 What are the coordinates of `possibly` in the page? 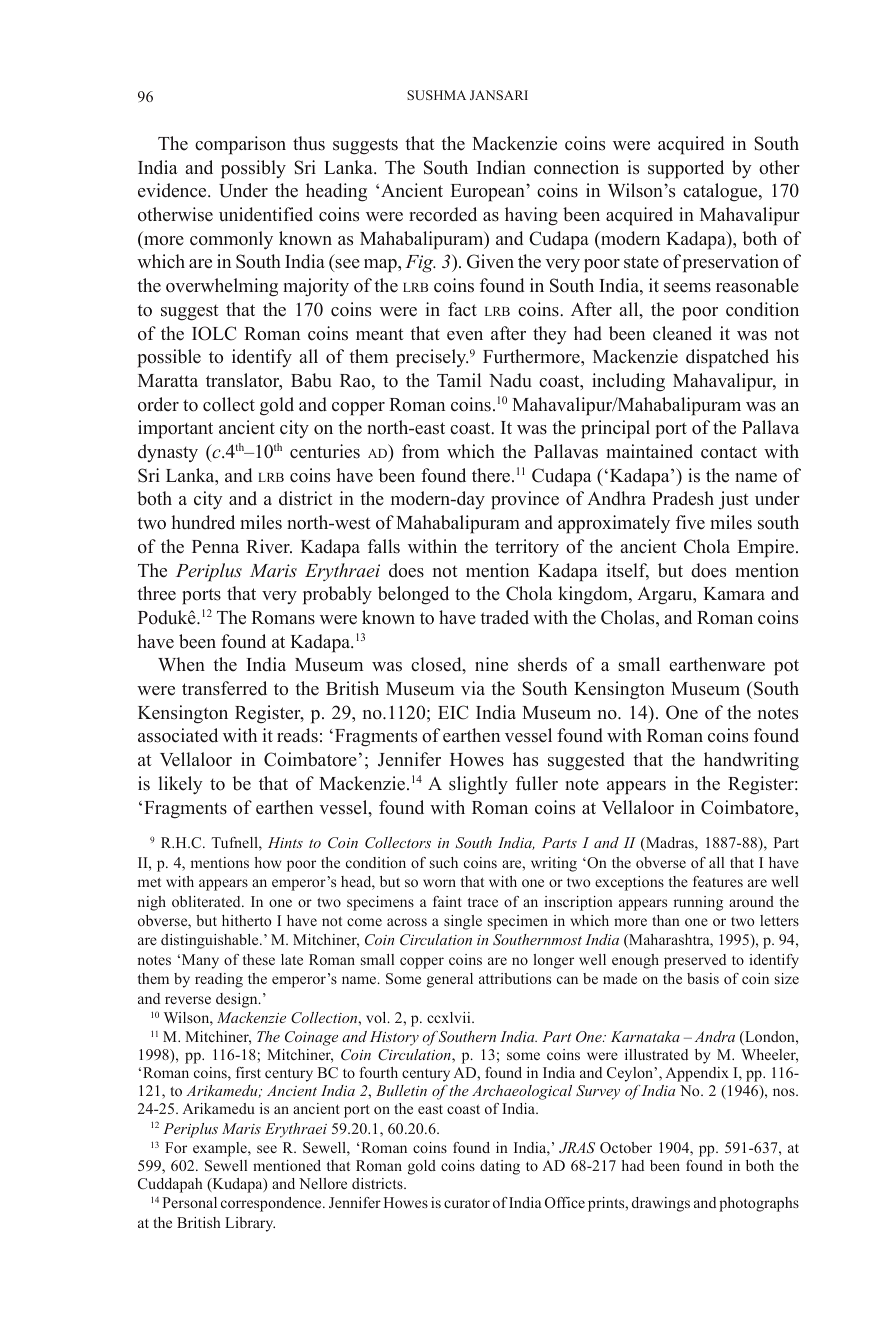 It's located at (253, 169).
